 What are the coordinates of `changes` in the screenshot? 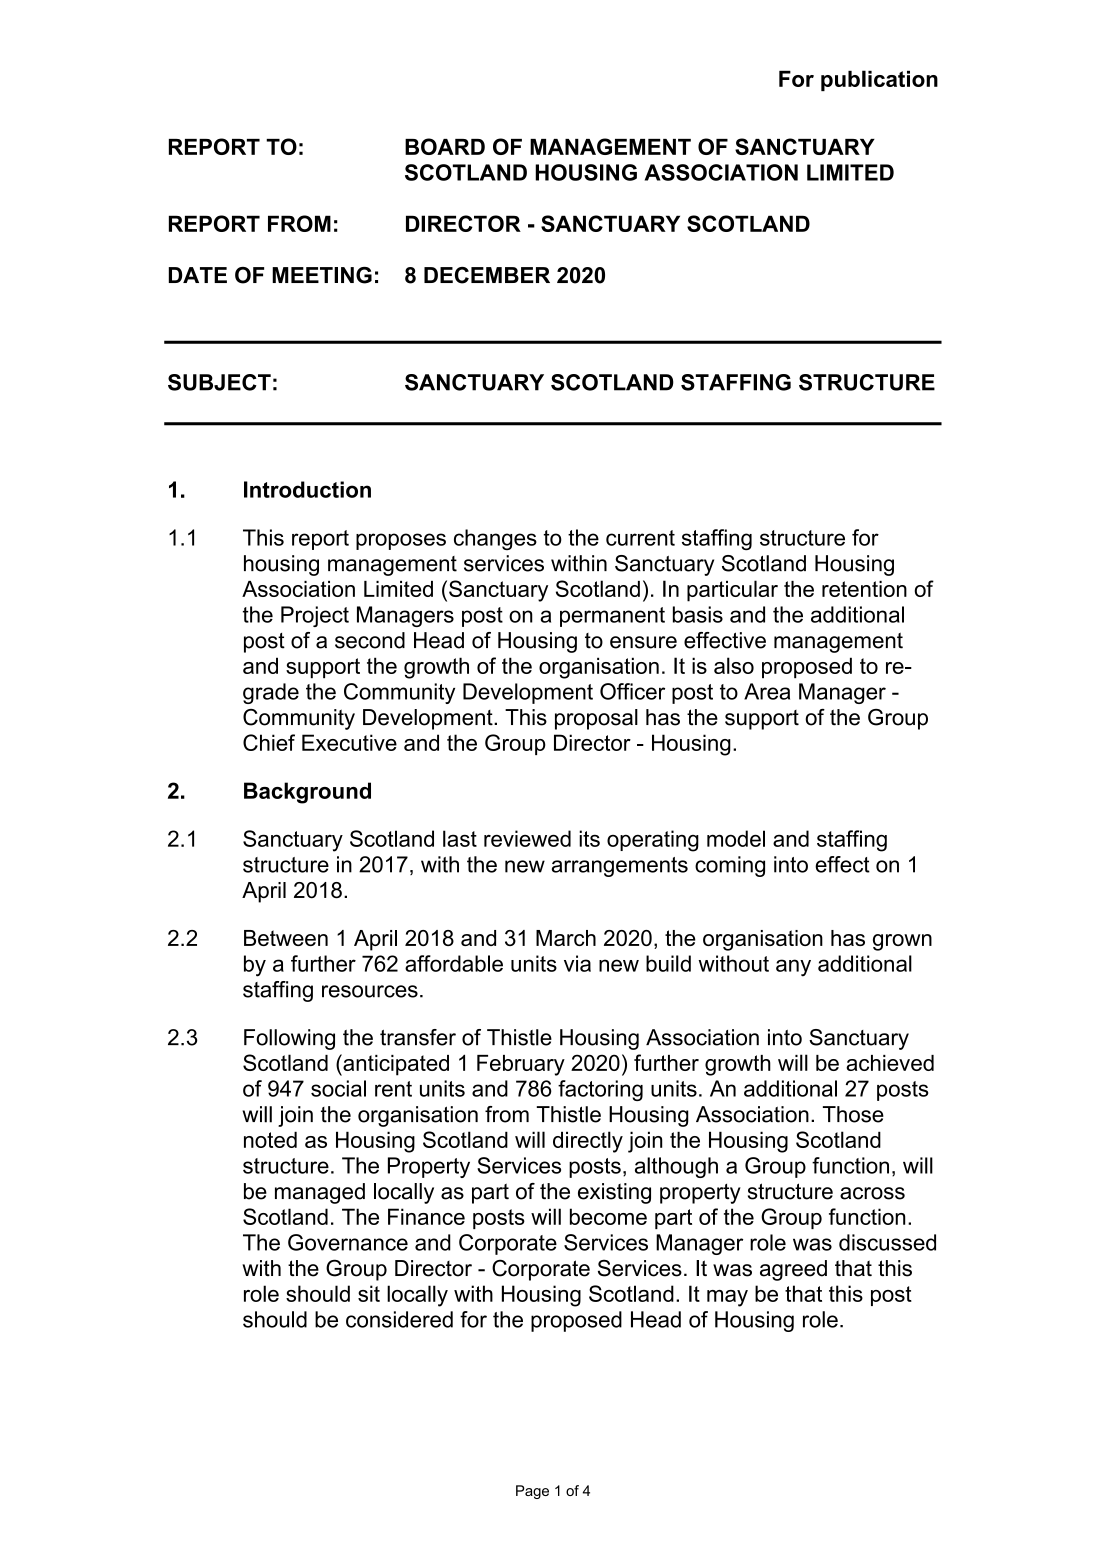 It's located at (495, 539).
